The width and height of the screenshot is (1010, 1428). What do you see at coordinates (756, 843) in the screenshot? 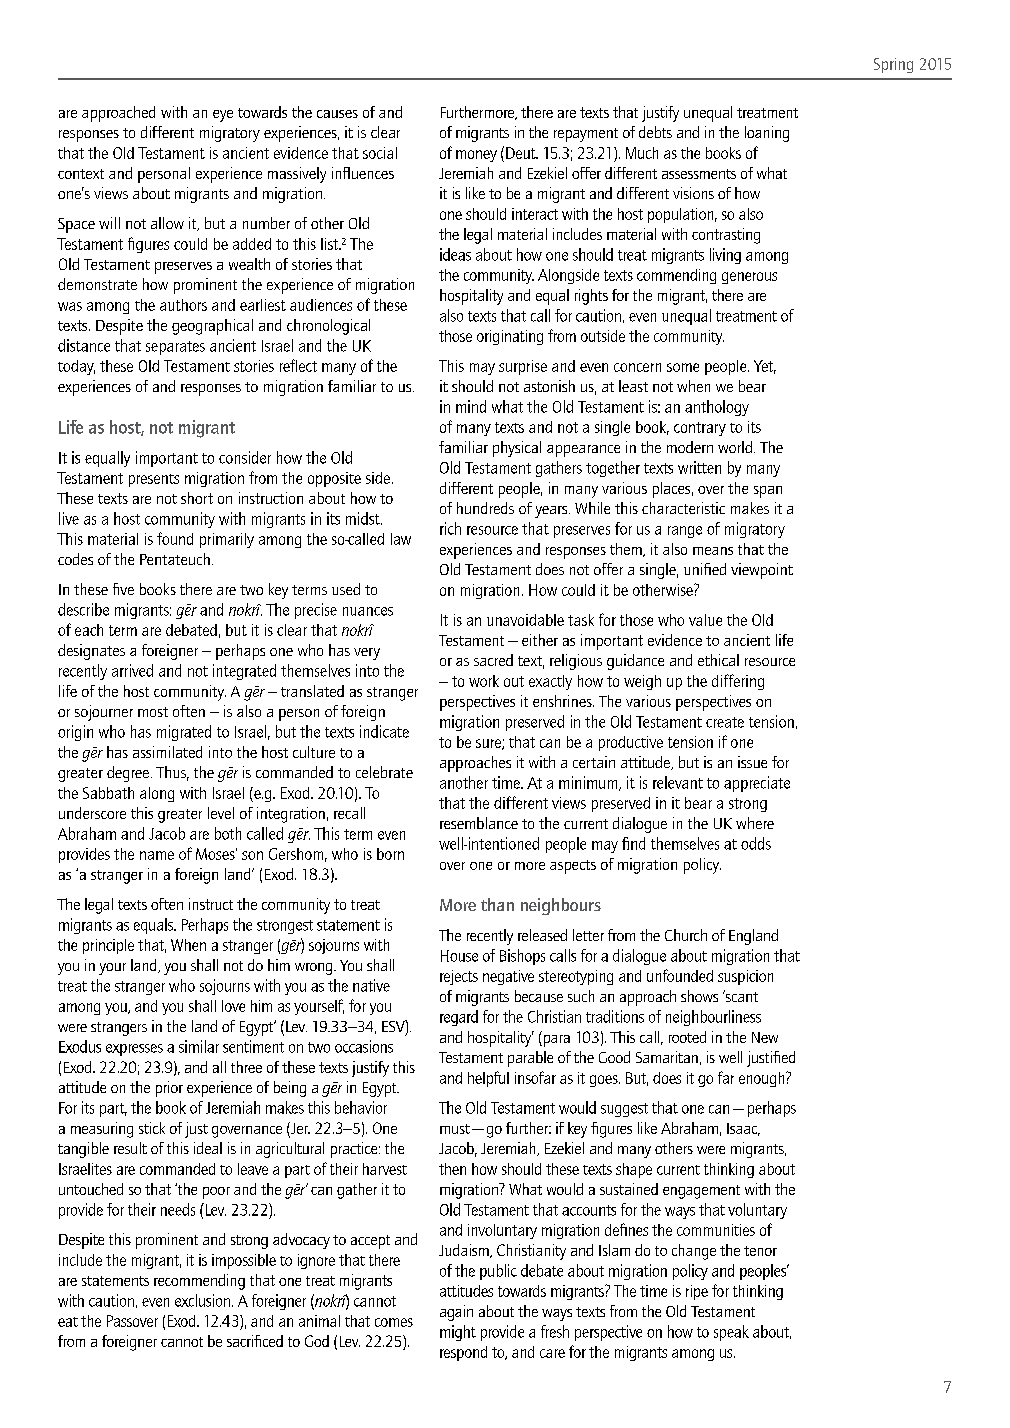
I see `odds` at bounding box center [756, 843].
